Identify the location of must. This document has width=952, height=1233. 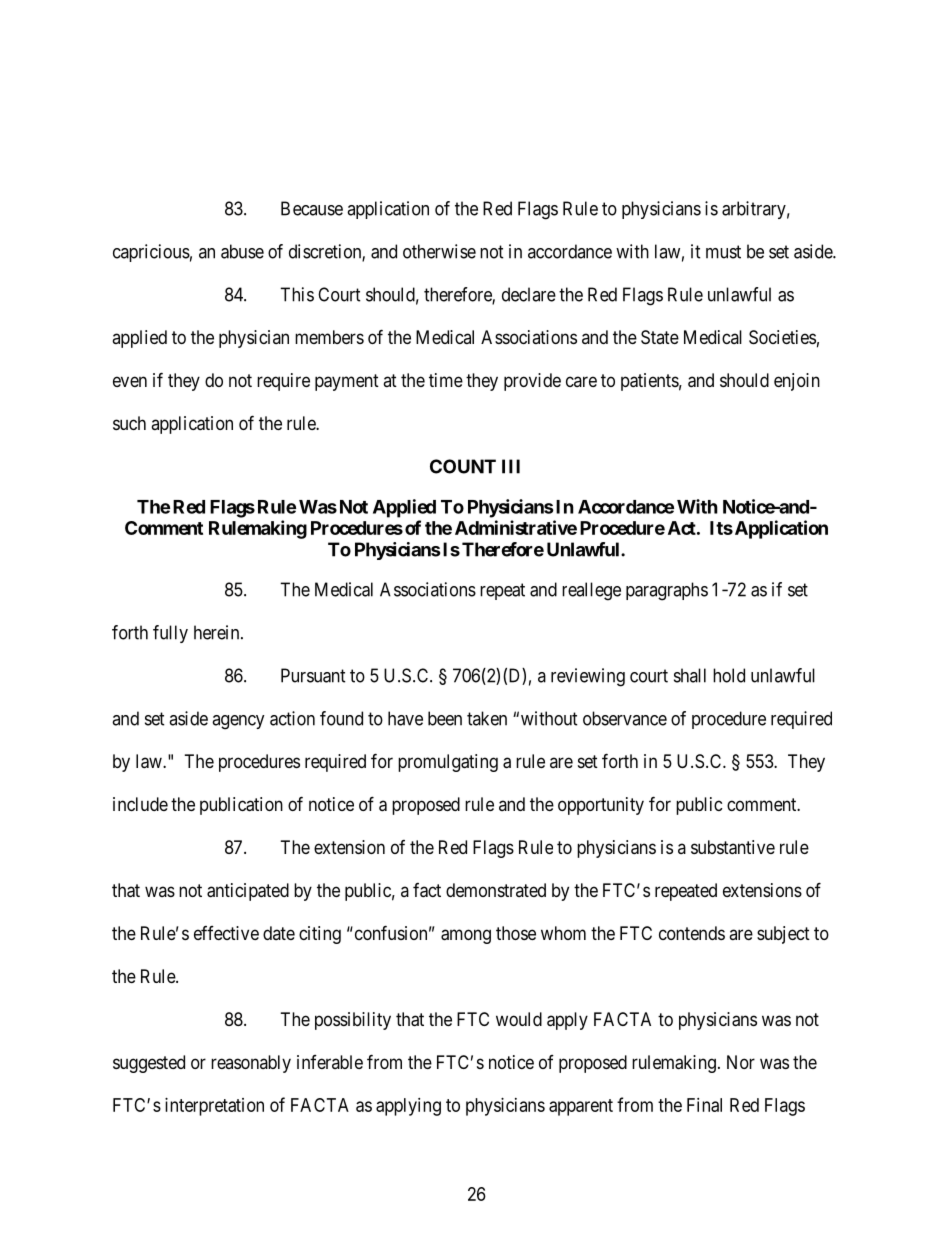
(723, 252).
